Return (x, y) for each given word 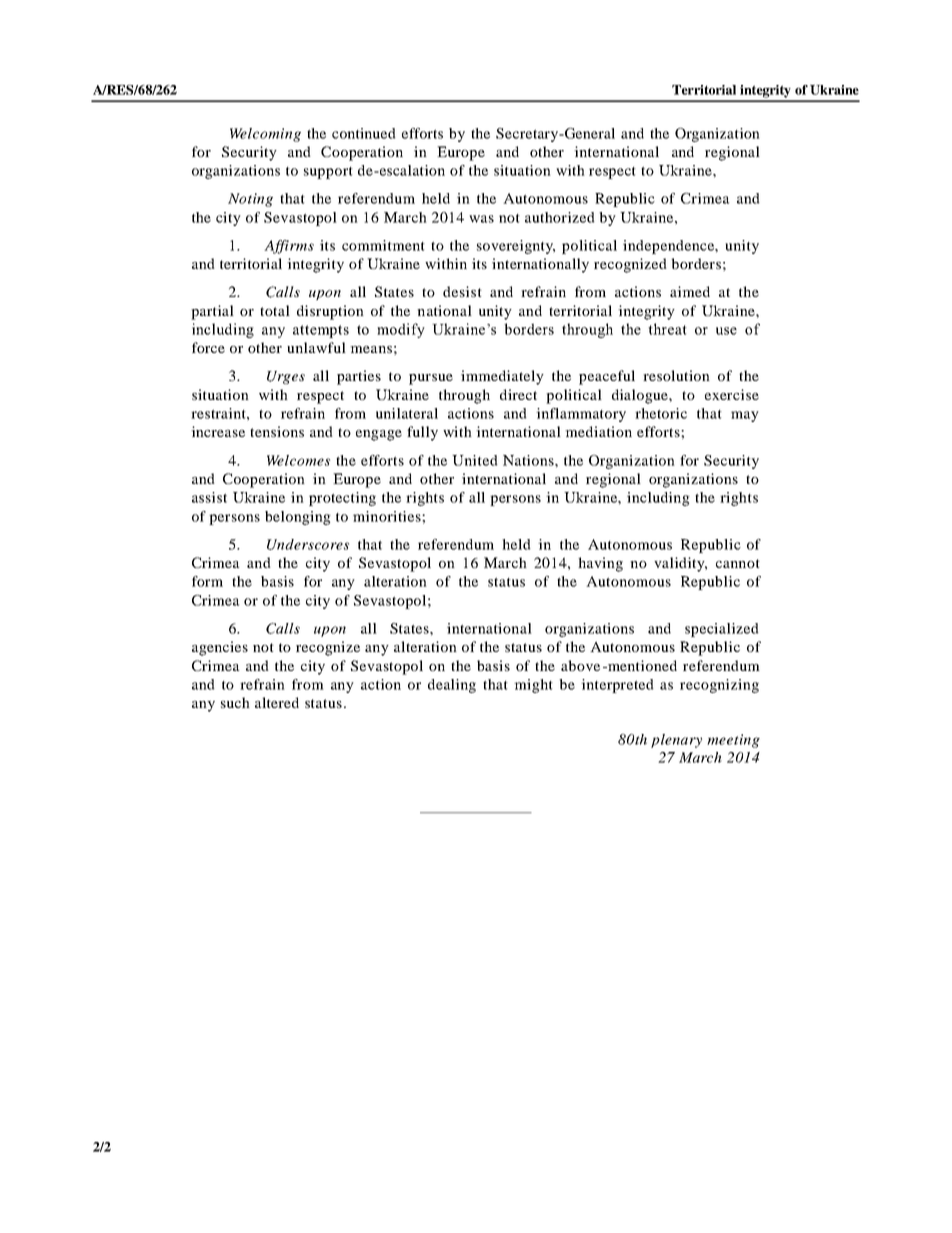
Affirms (289, 247)
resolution (676, 375)
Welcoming (265, 135)
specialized (722, 630)
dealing (452, 686)
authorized (560, 217)
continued (364, 133)
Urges (286, 377)
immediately (502, 377)
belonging (298, 518)
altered (277, 702)
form (207, 581)
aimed (690, 291)
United (475, 460)
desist (462, 291)
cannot (738, 563)
